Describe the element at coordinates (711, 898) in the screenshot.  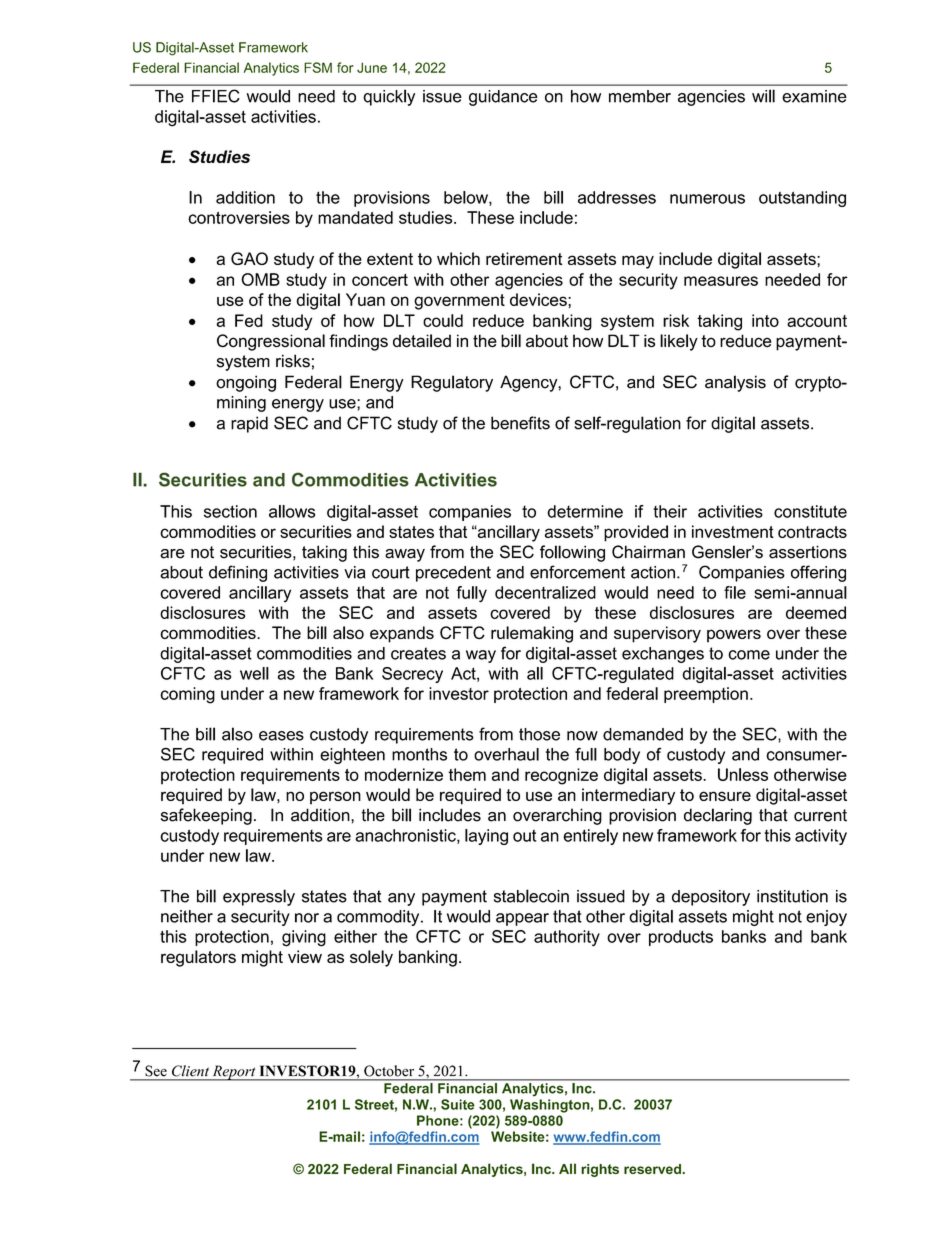
I see `depository` at that location.
